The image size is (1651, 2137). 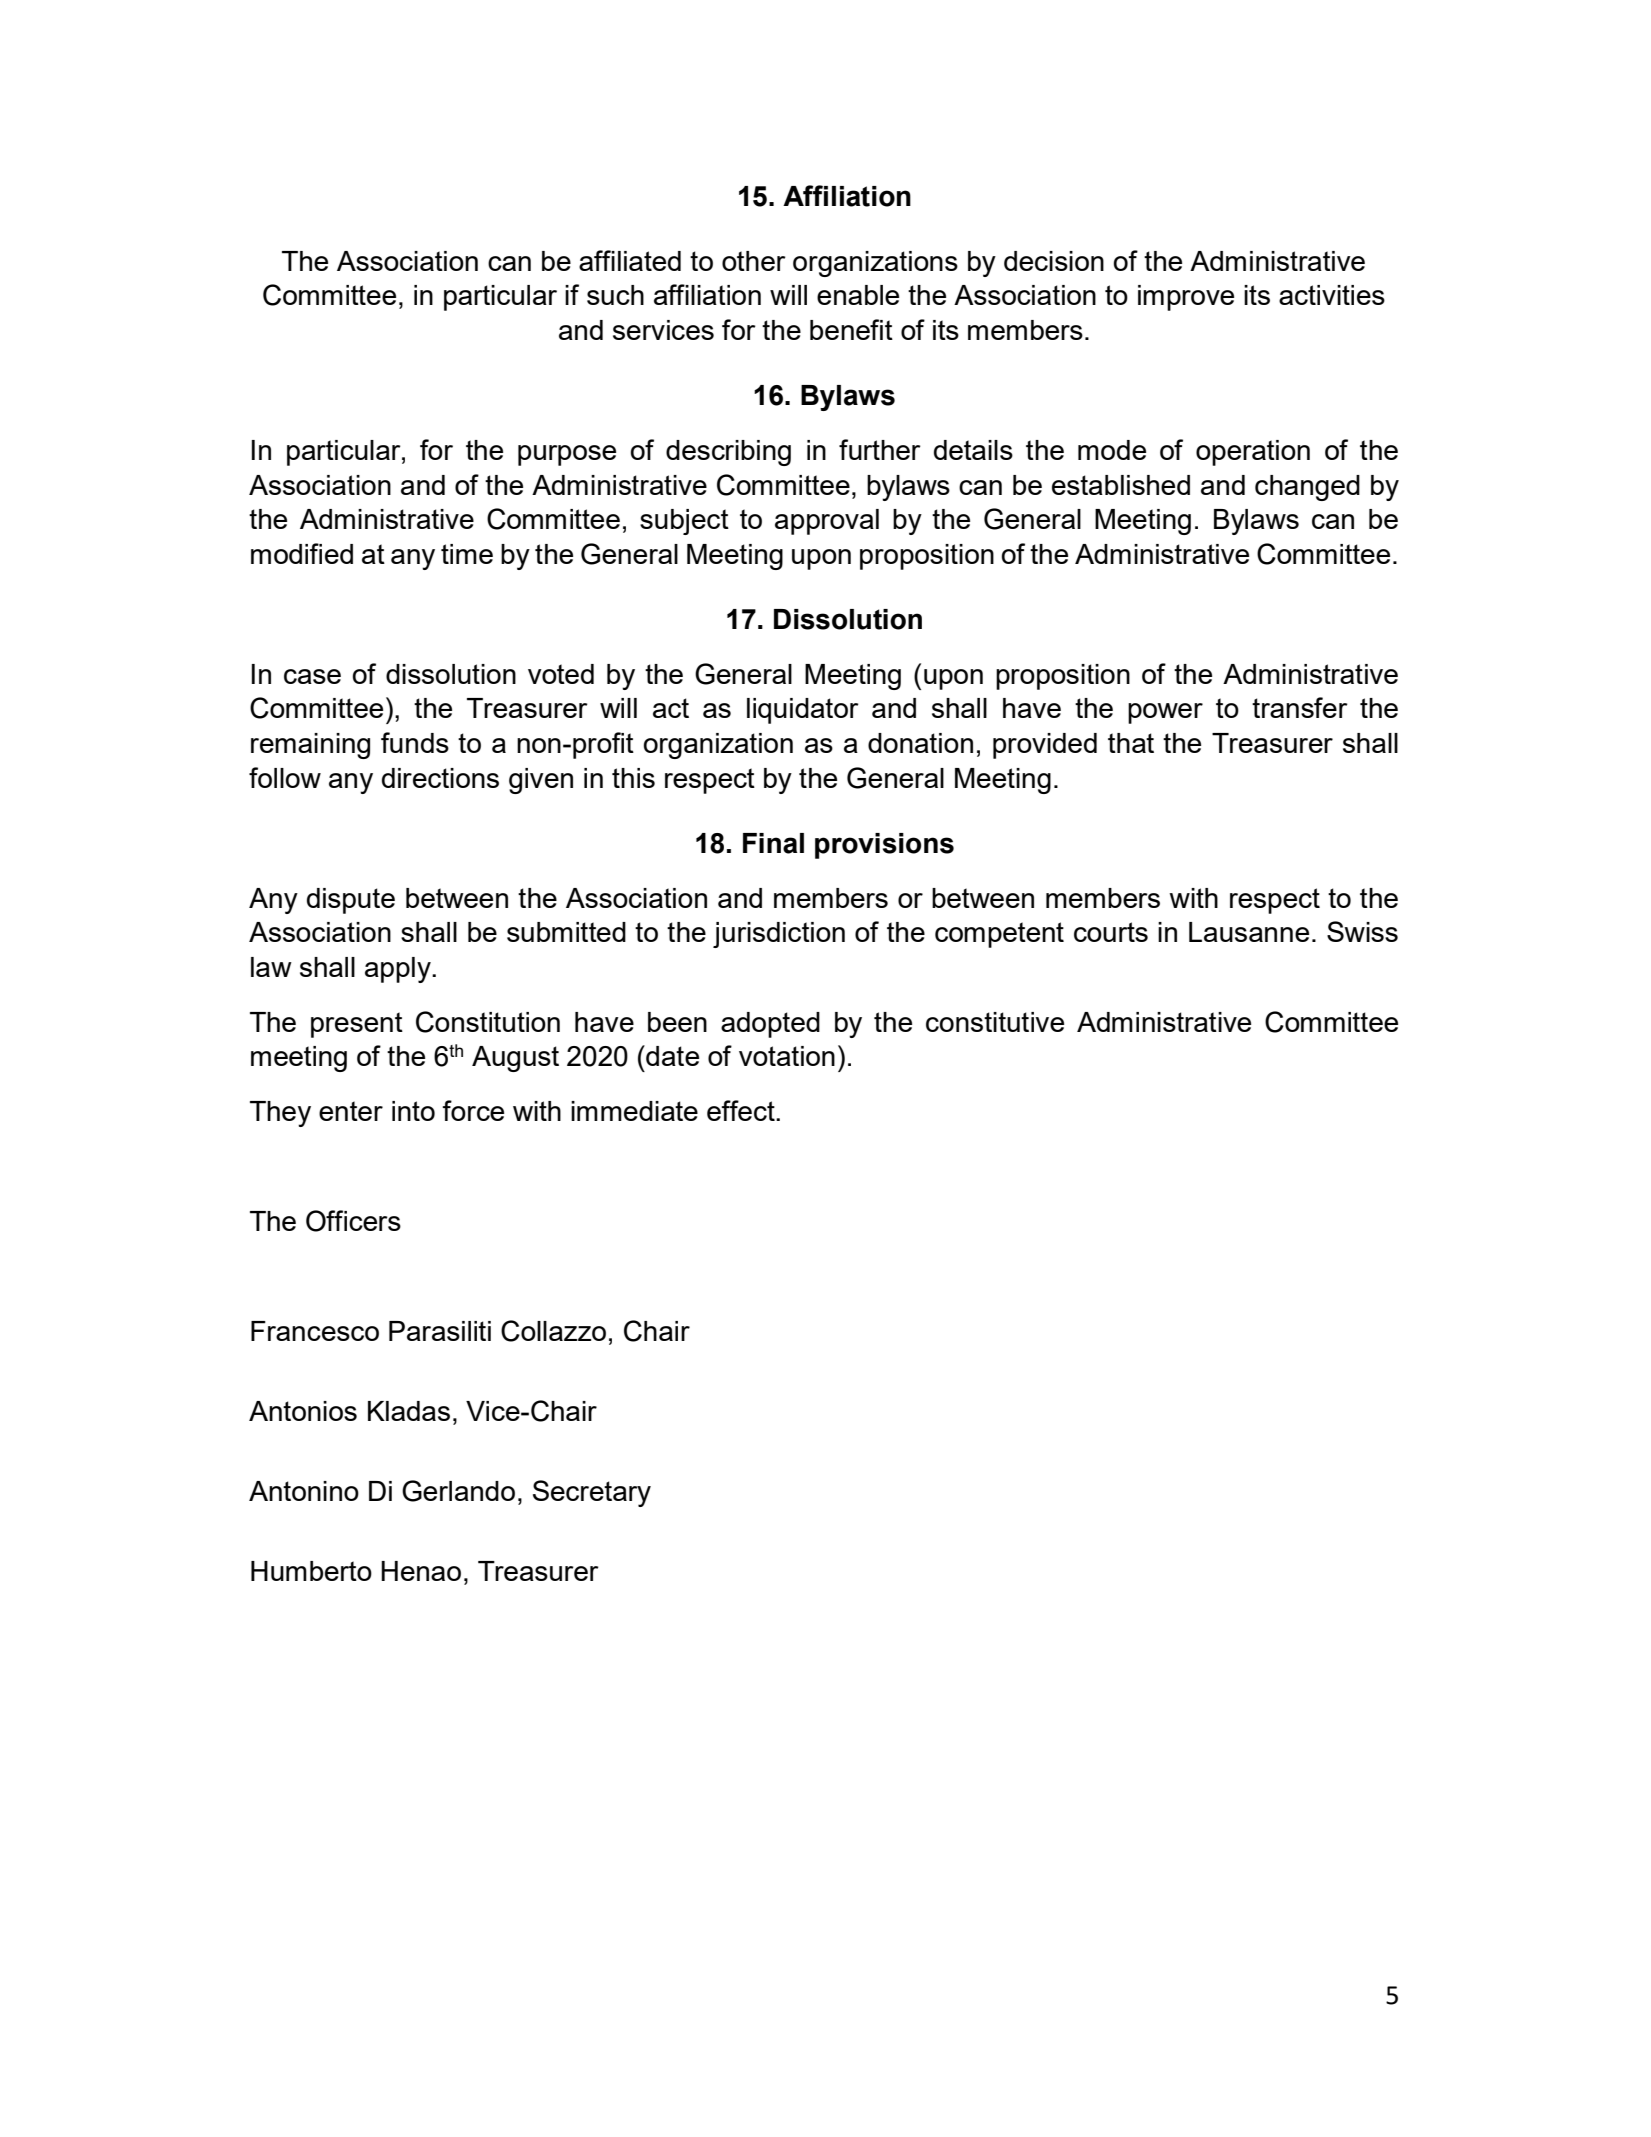 I want to click on dispute, so click(x=351, y=901).
